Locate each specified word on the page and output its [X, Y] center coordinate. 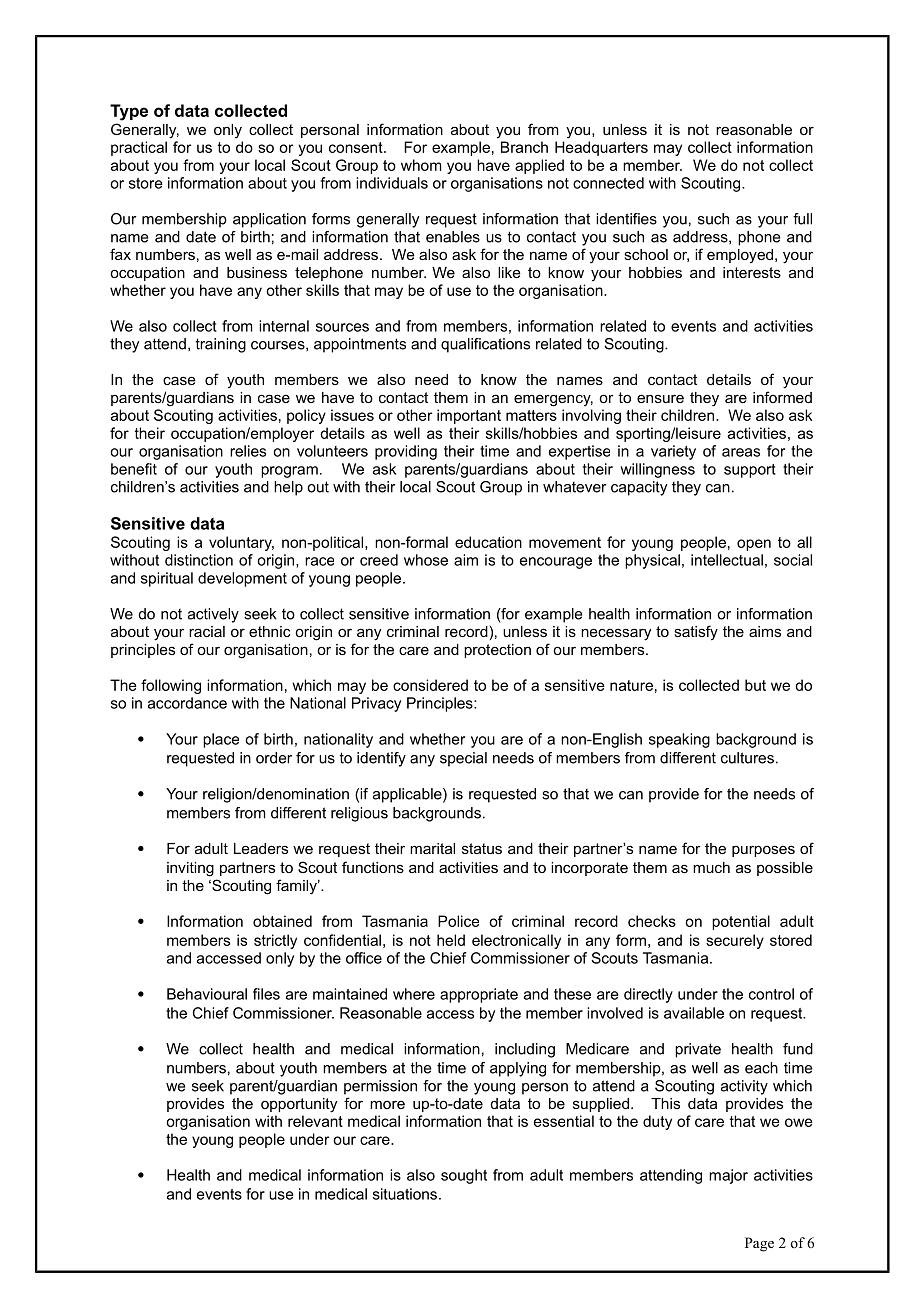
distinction [199, 560]
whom [421, 165]
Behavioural [207, 994]
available [694, 1013]
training [221, 345]
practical [139, 148]
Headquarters [601, 148]
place [221, 740]
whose [426, 560]
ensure [660, 398]
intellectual [727, 560]
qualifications [485, 345]
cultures [747, 758]
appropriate [479, 995]
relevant [315, 1121]
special [463, 759]
